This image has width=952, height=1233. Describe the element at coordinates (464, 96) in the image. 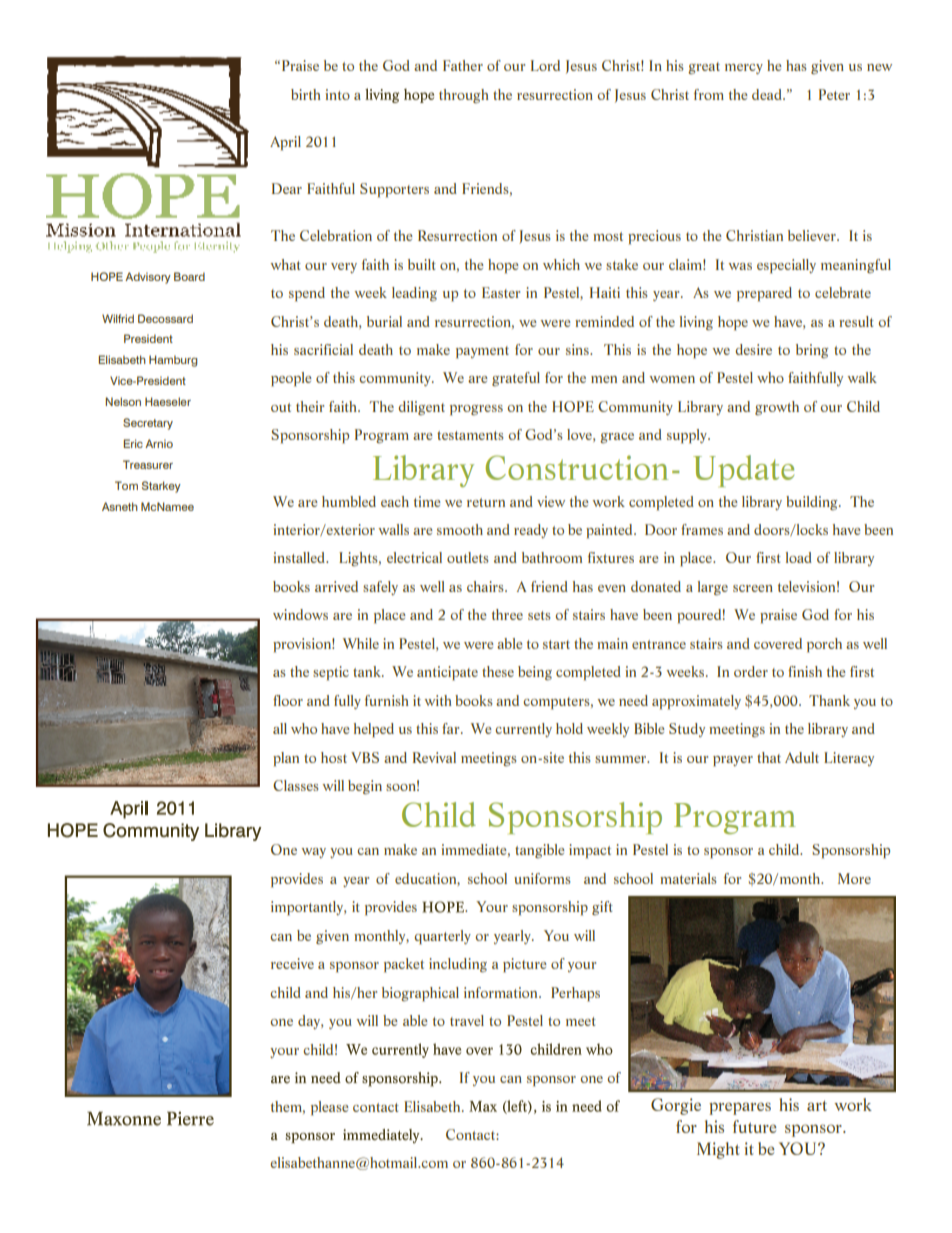

I see `through` at that location.
